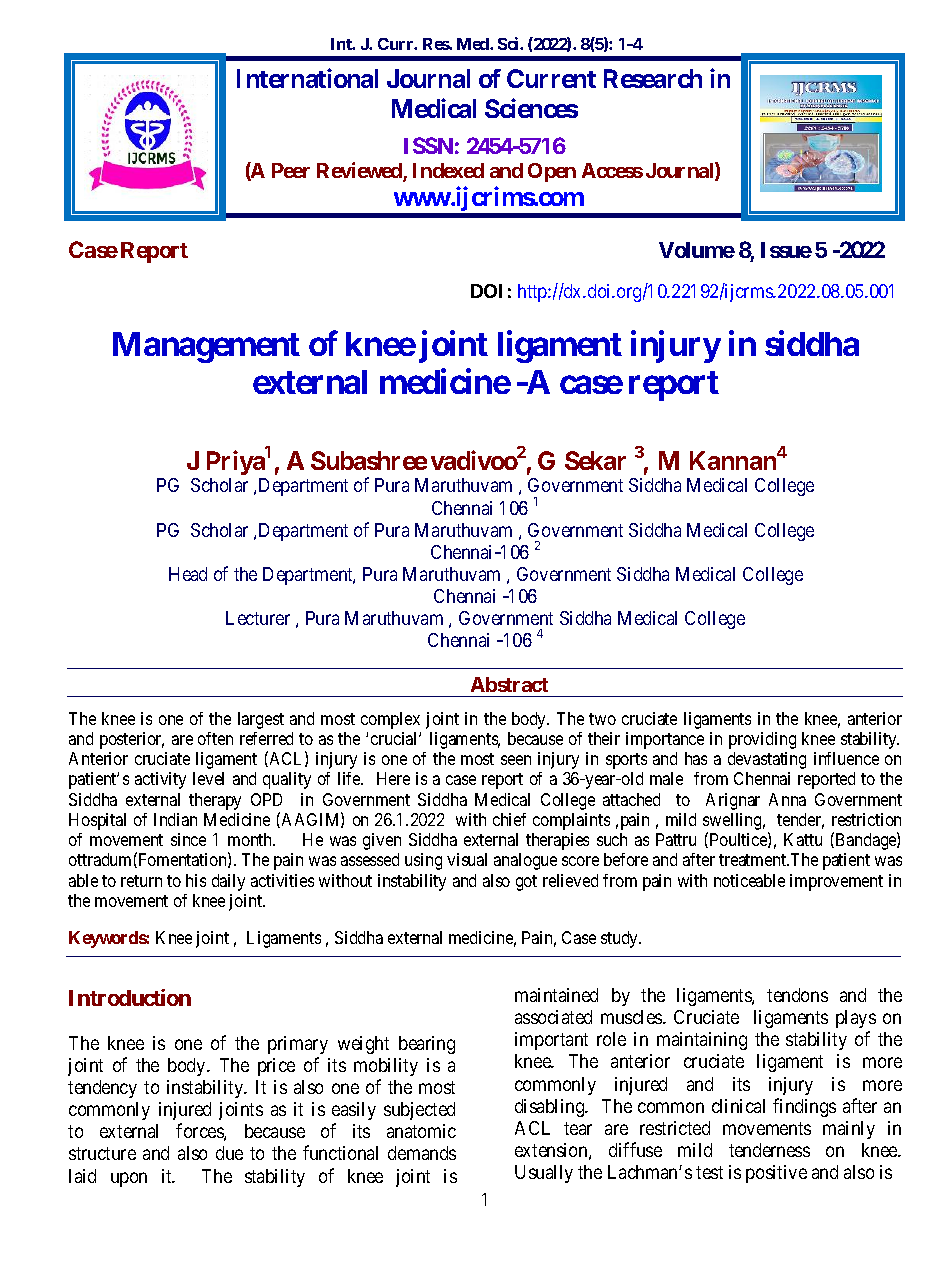 The image size is (952, 1268). Describe the element at coordinates (428, 145) in the screenshot. I see `ISSN` at that location.
